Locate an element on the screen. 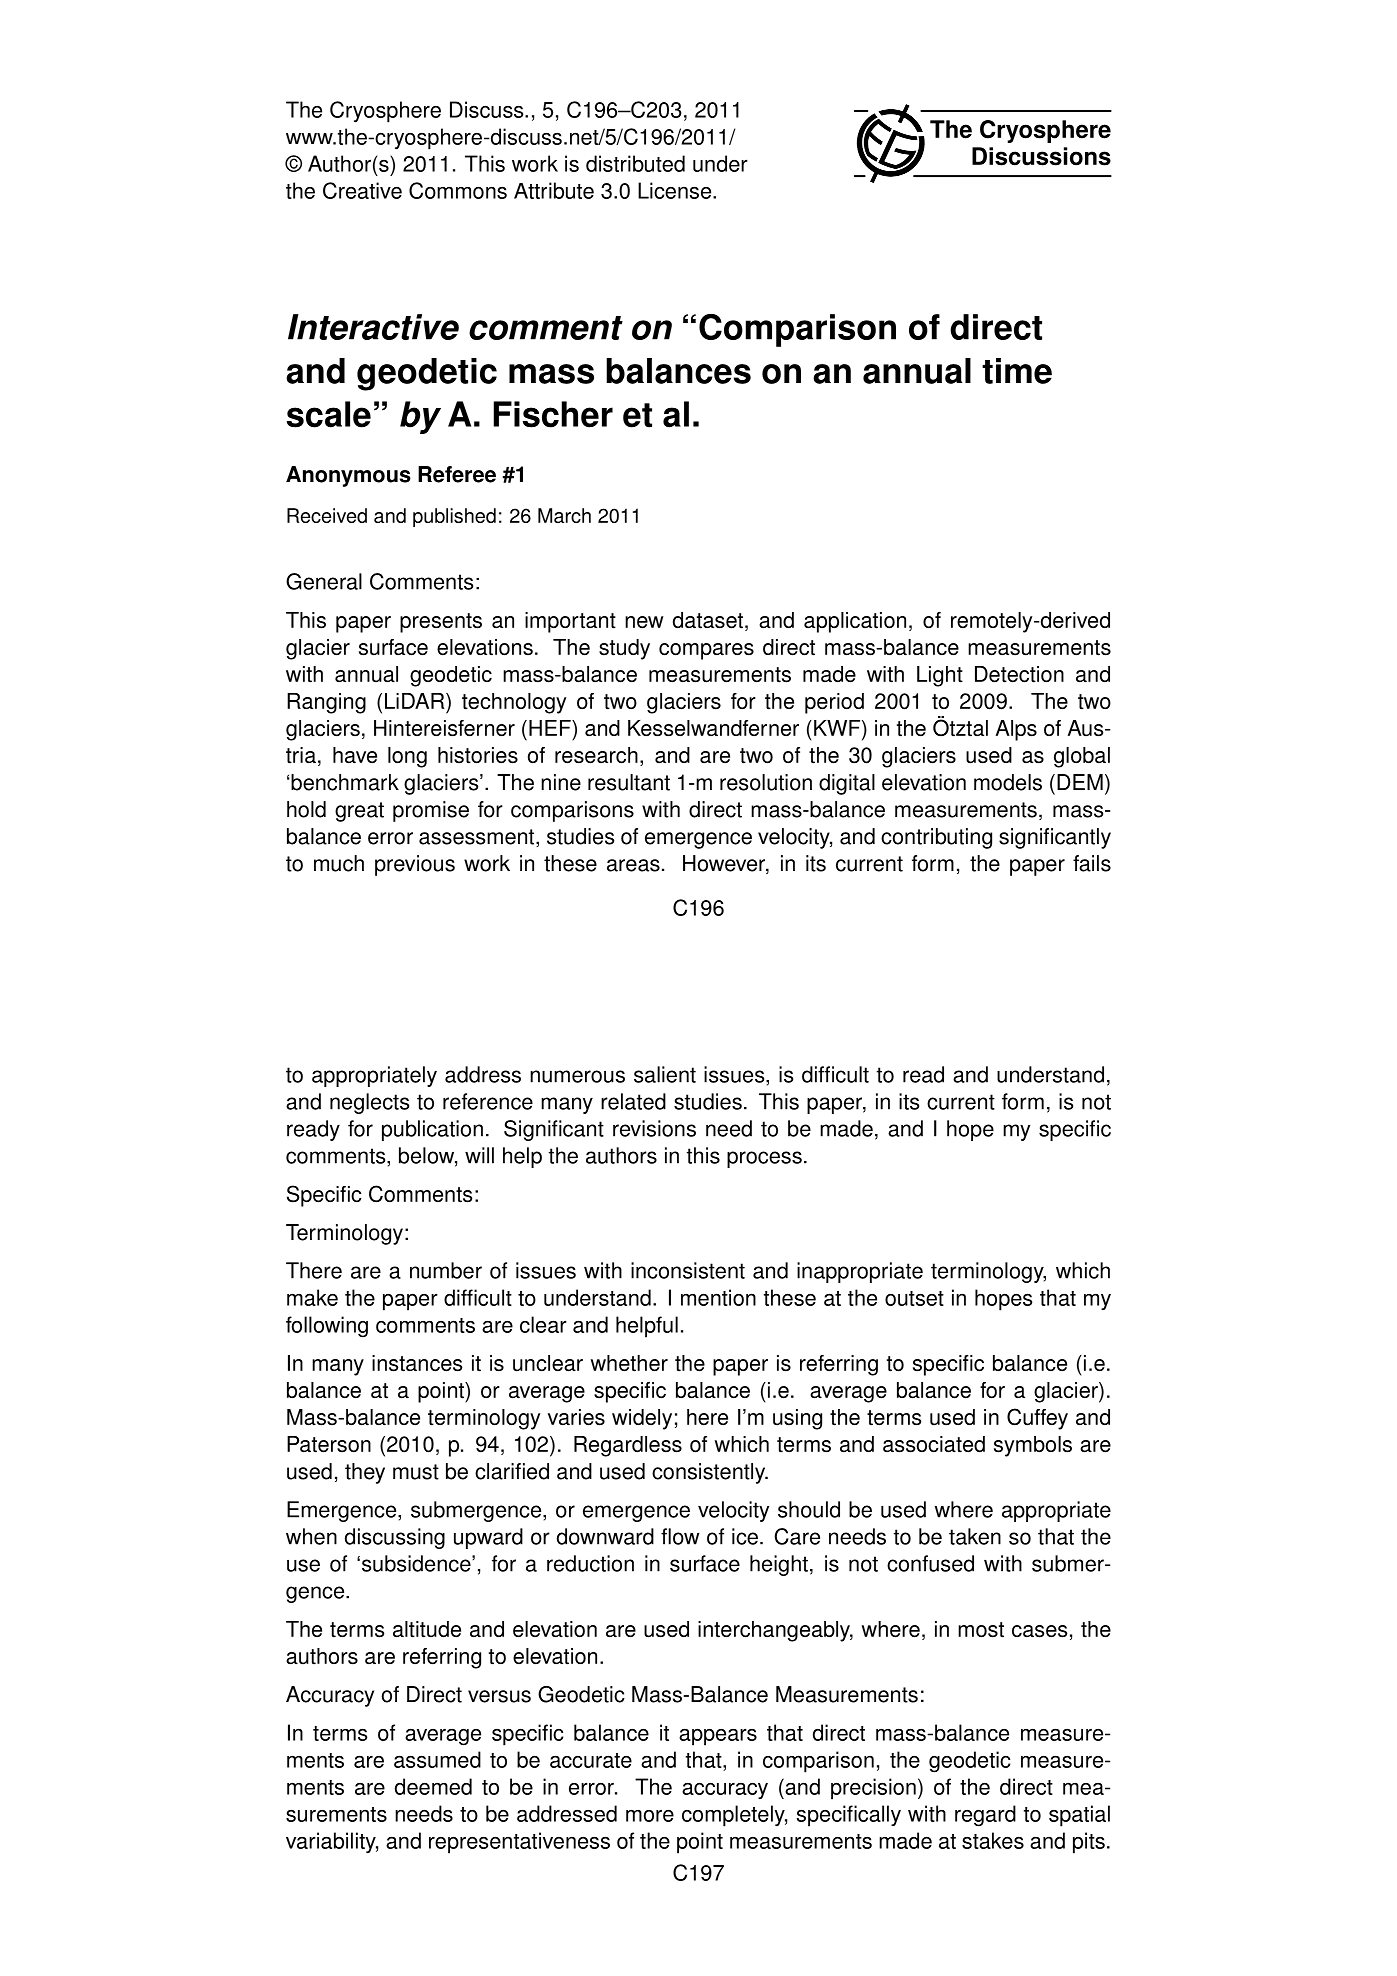 The width and height of the screenshot is (1397, 1976). more is located at coordinates (650, 1815).
